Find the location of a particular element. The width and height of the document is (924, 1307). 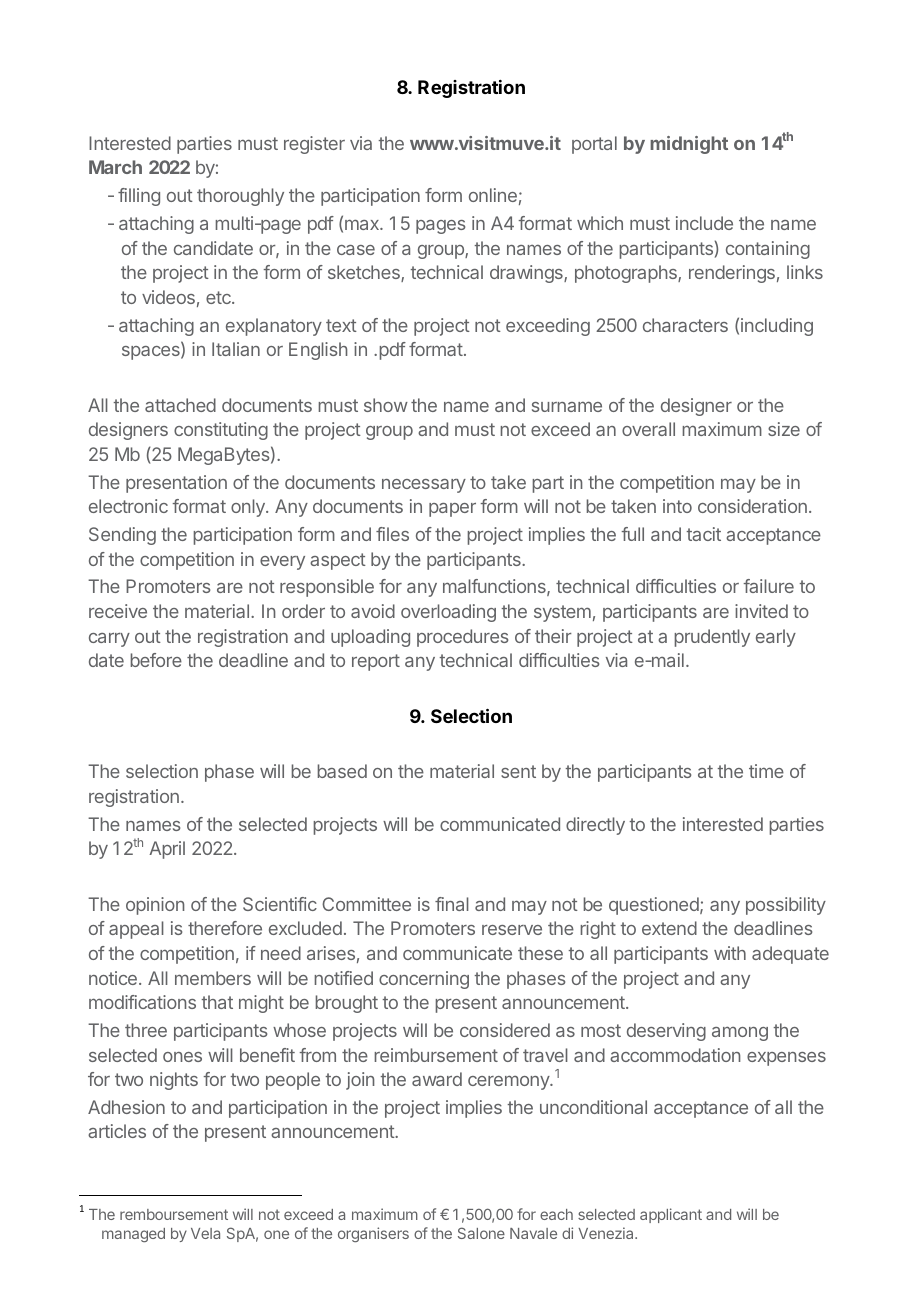

procedures is located at coordinates (462, 638).
